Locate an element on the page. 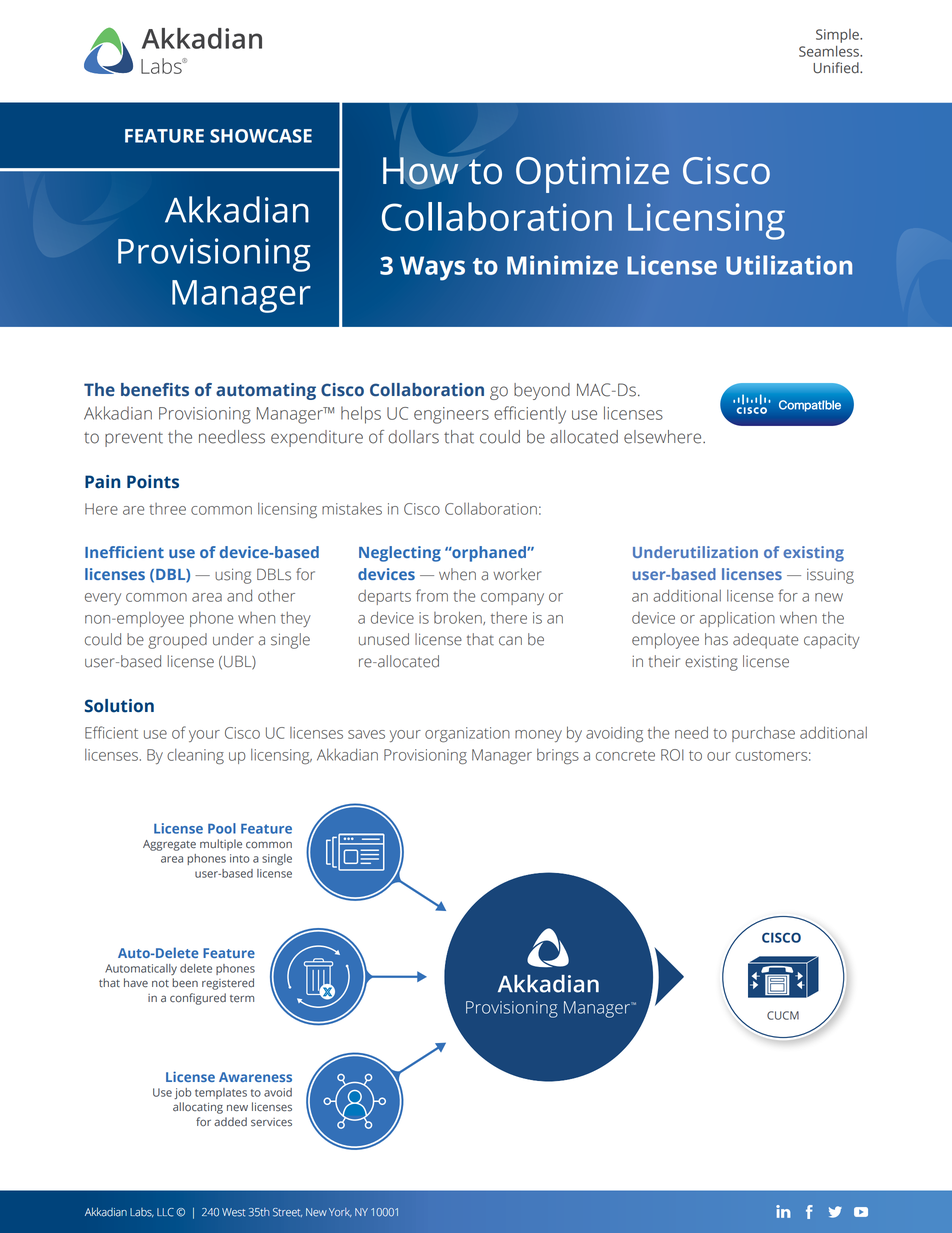 The height and width of the document is (1233, 952). three is located at coordinates (167, 509).
